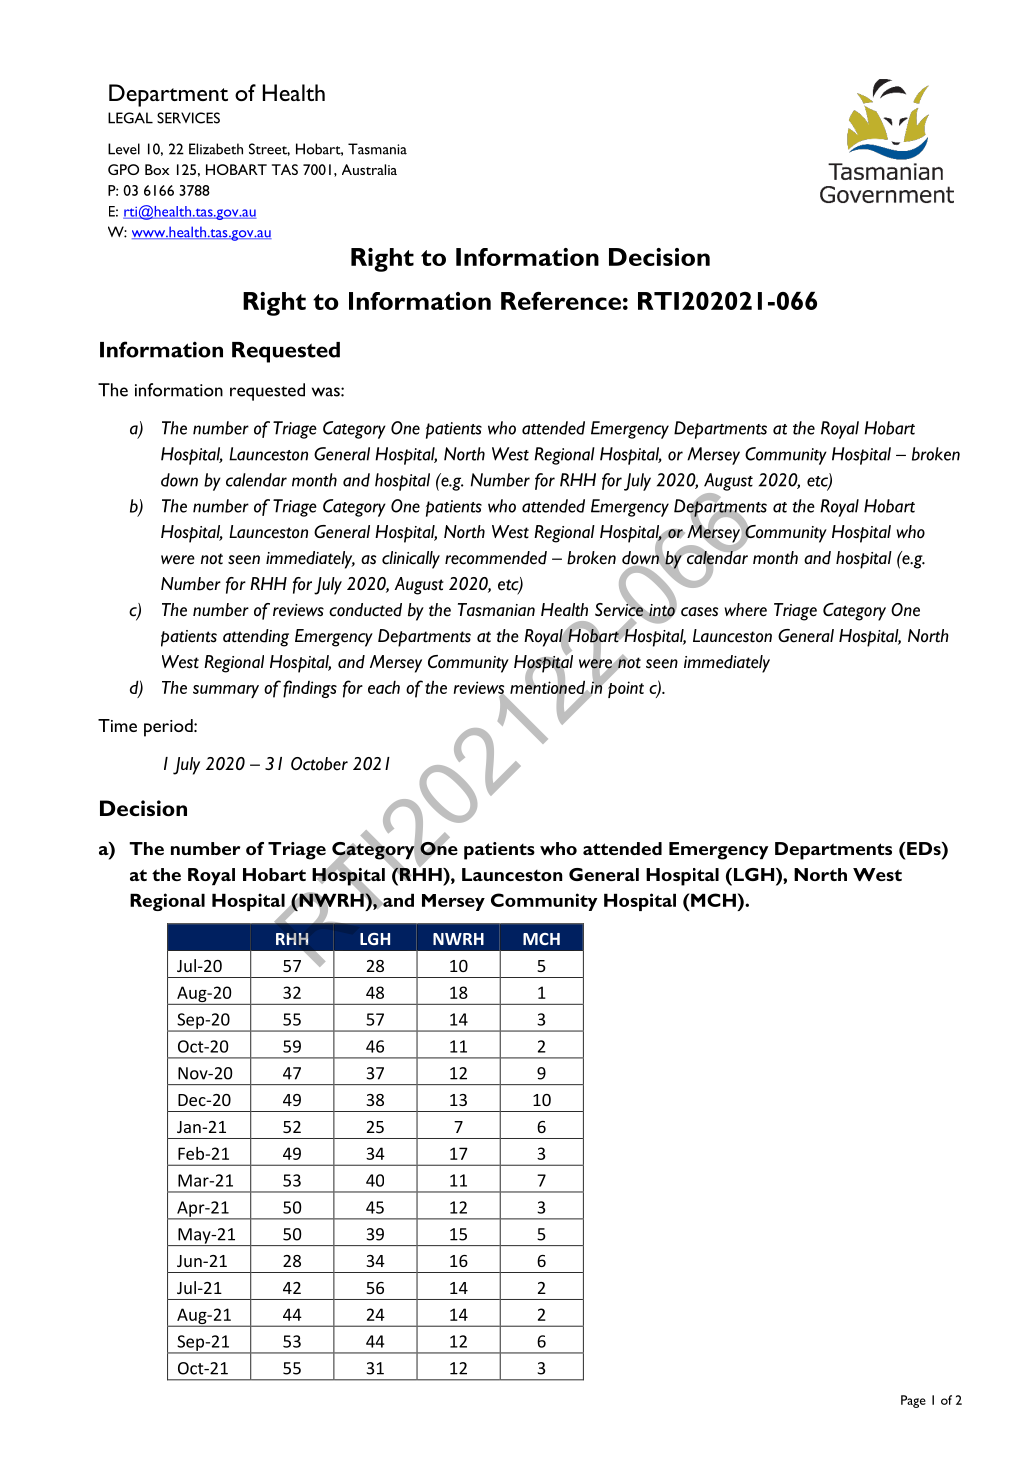  What do you see at coordinates (117, 725) in the image?
I see `Time` at bounding box center [117, 725].
